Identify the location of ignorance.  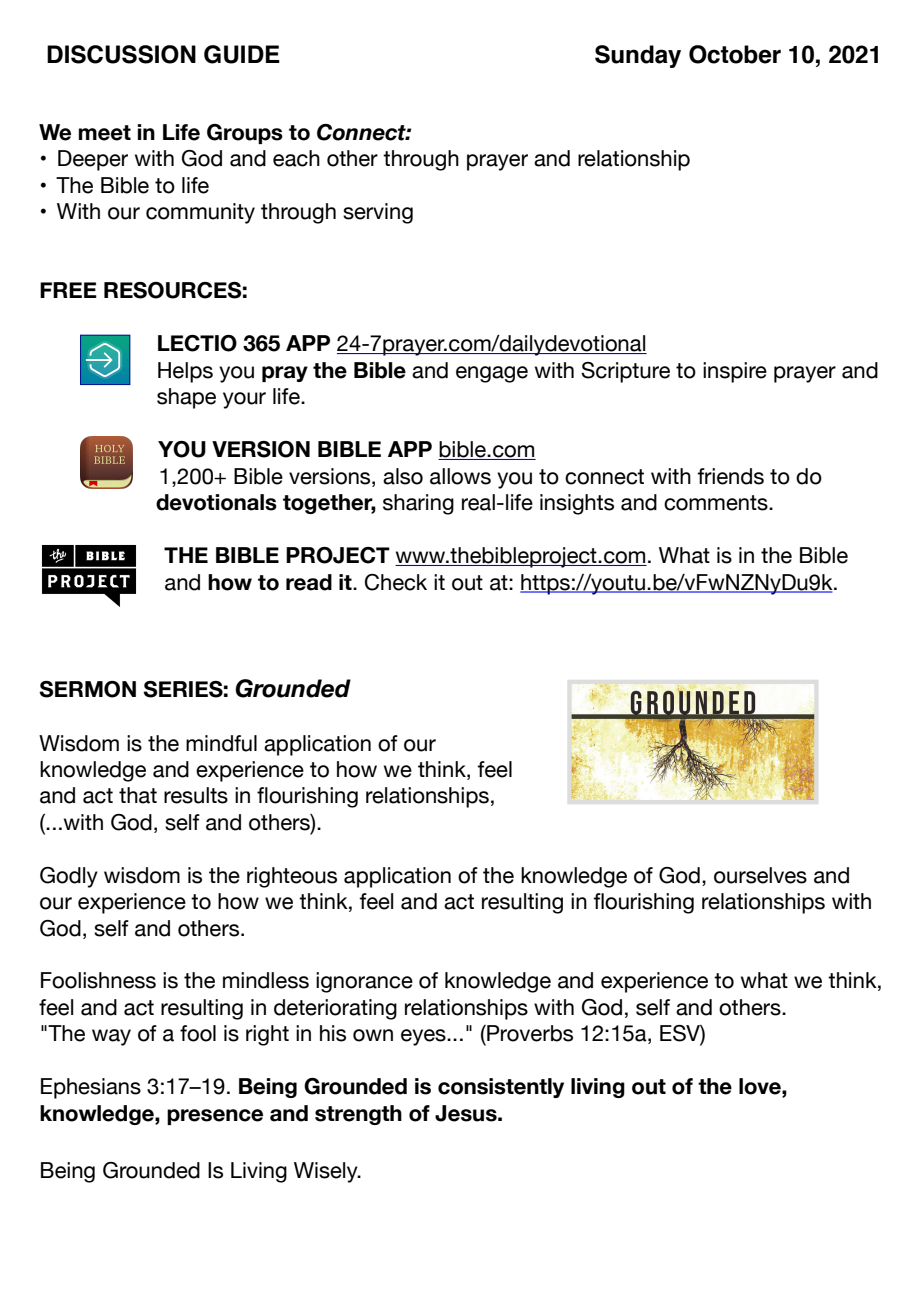
(364, 982).
